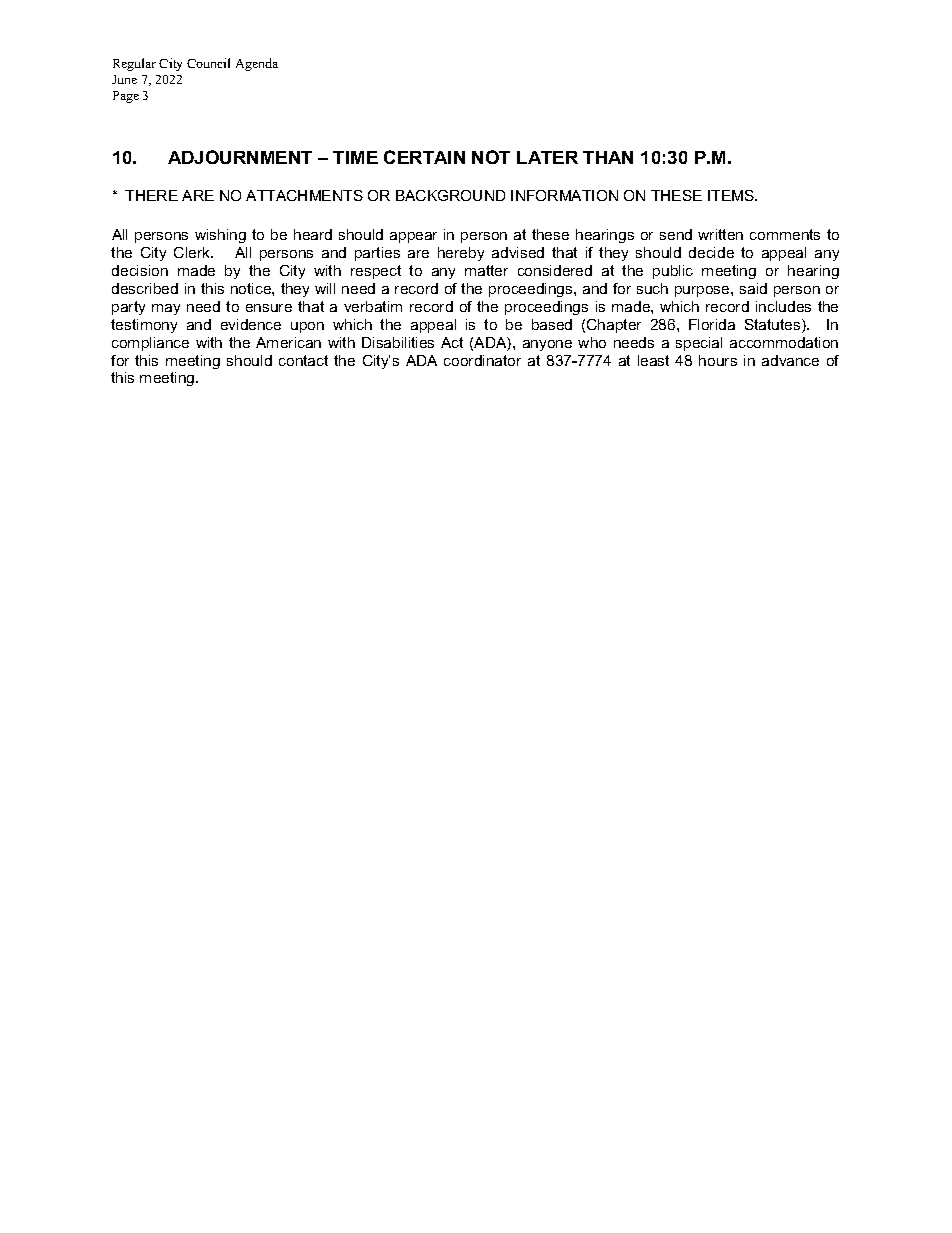  I want to click on THAN, so click(608, 157).
